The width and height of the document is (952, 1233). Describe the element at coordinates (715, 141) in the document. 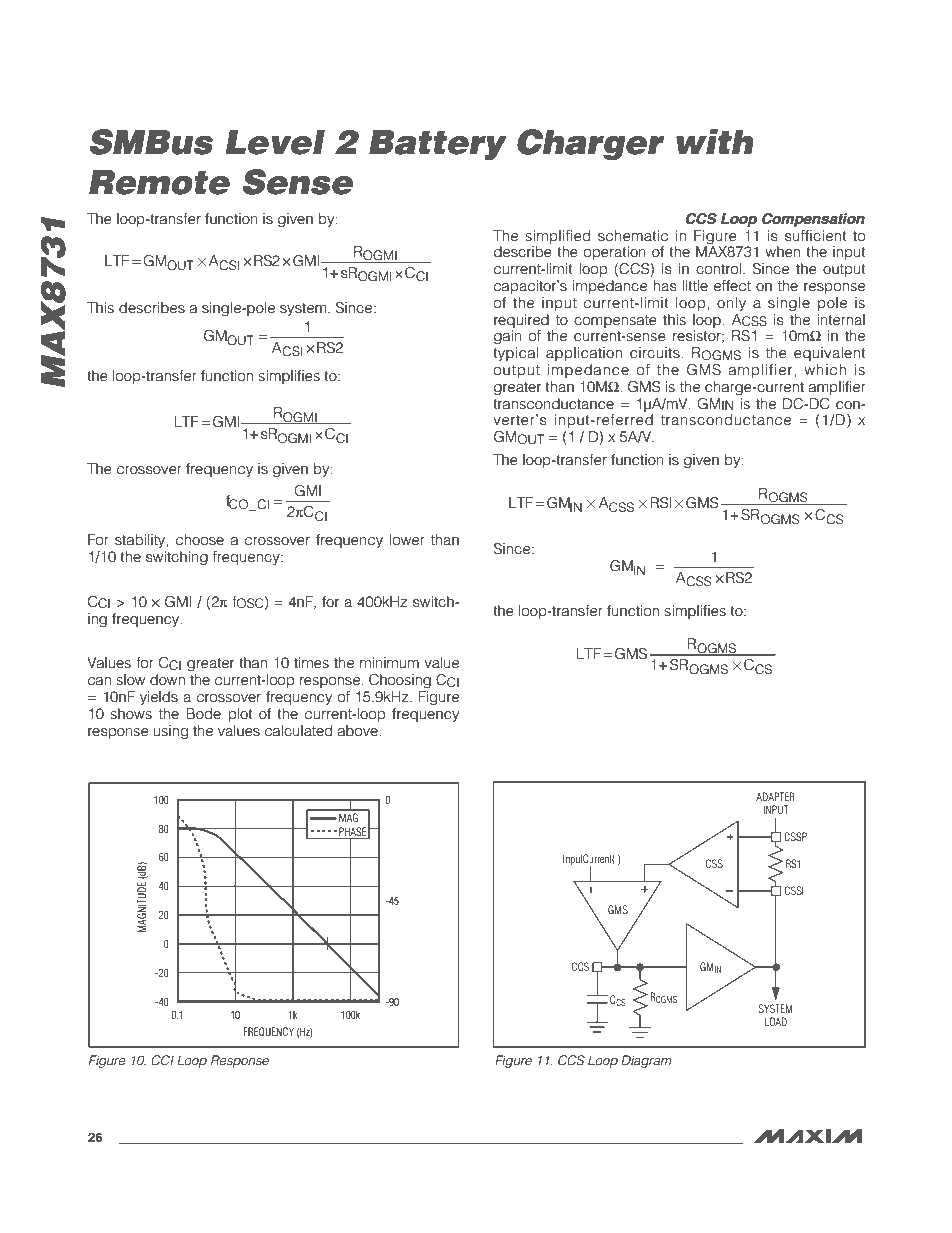

I see `with` at that location.
